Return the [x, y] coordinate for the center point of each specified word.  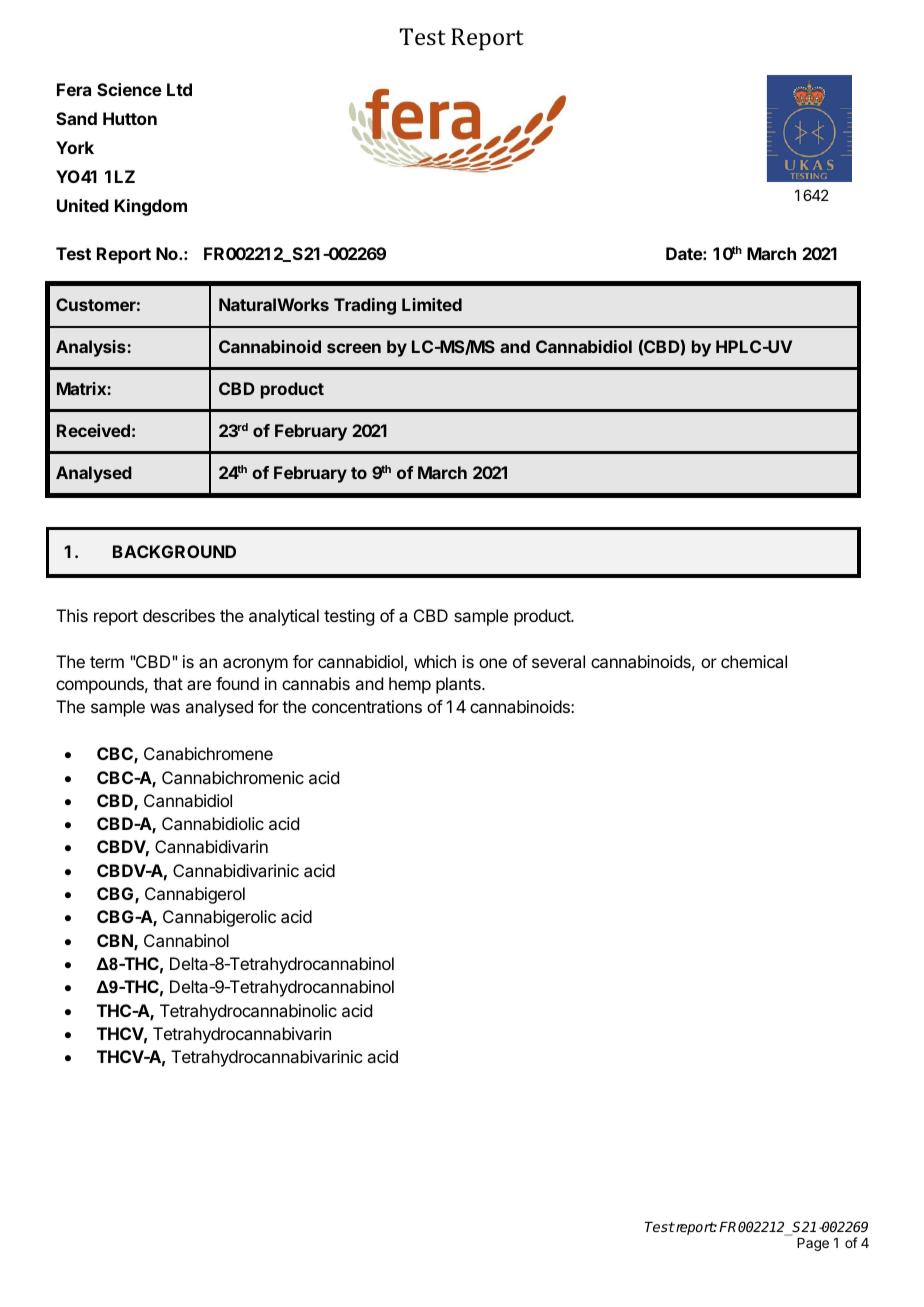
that [168, 683]
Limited [432, 304]
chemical [754, 661]
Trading [365, 306]
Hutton [130, 118]
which [435, 661]
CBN [116, 942]
